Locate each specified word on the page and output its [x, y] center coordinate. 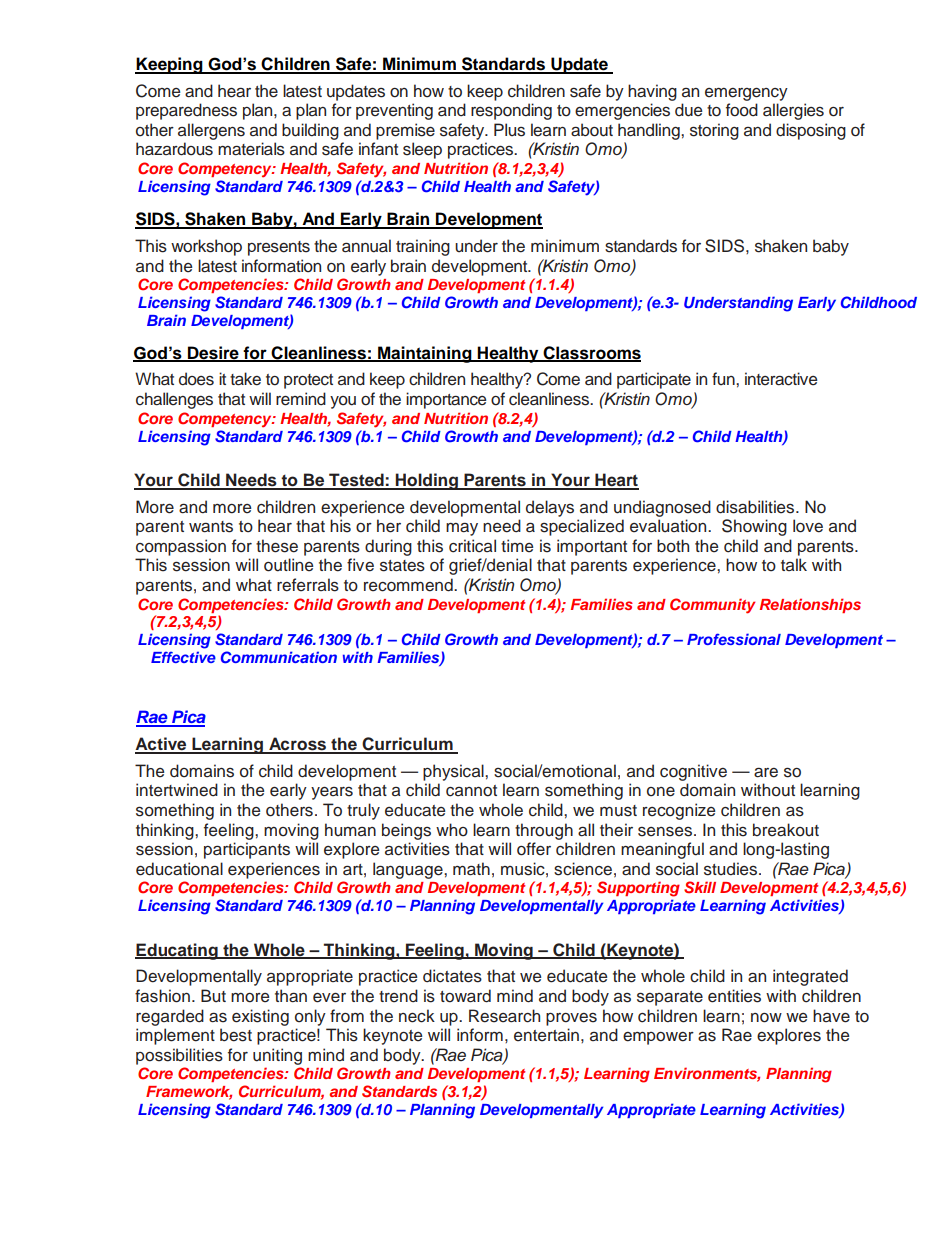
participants [247, 850]
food [742, 110]
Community [712, 606]
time [517, 546]
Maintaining [425, 354]
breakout [786, 830]
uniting [277, 1056]
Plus [509, 130]
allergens [211, 131]
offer [534, 849]
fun [724, 378]
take [245, 379]
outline [288, 565]
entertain [546, 1035]
